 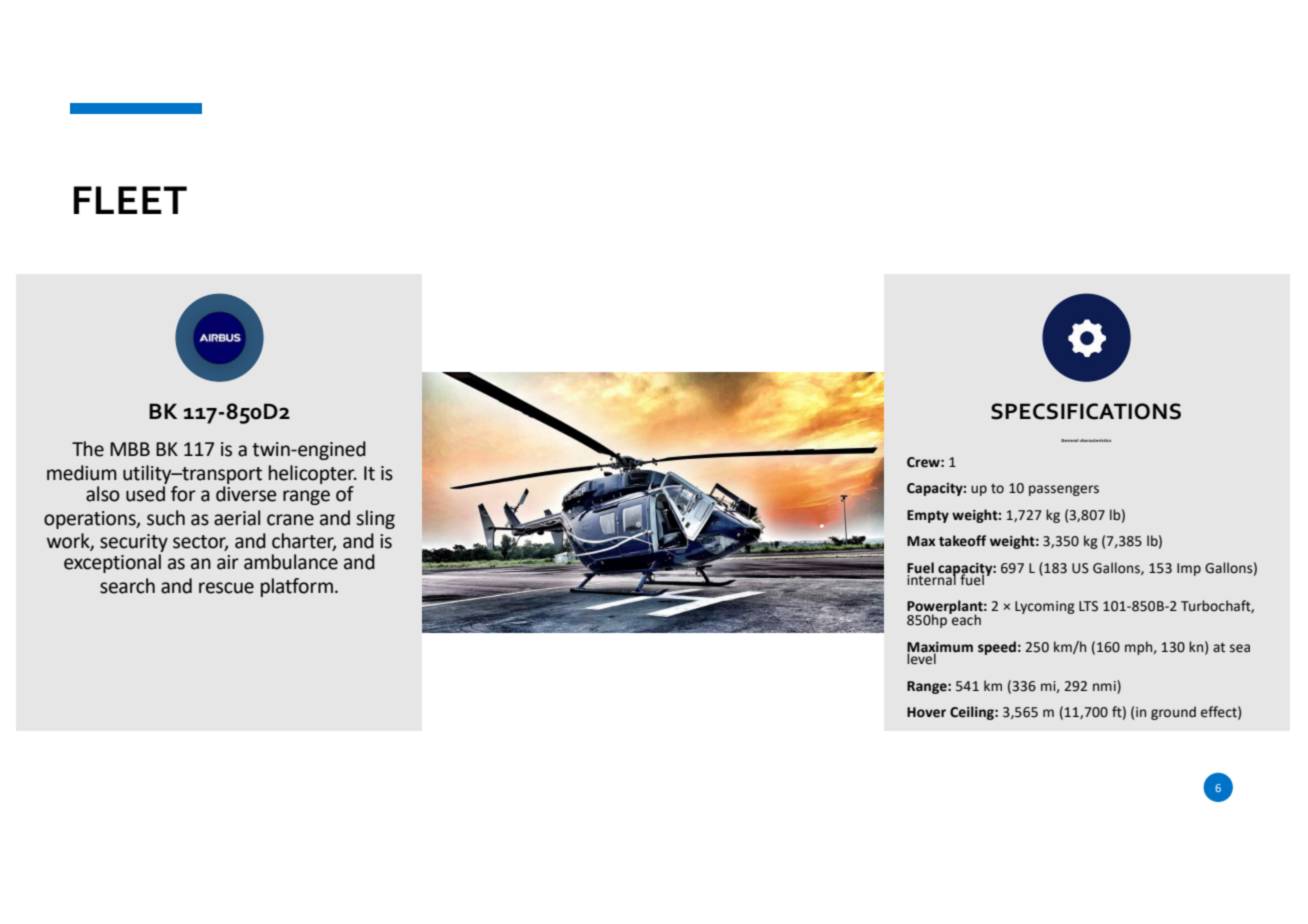 I want to click on General, so click(x=1070, y=440).
